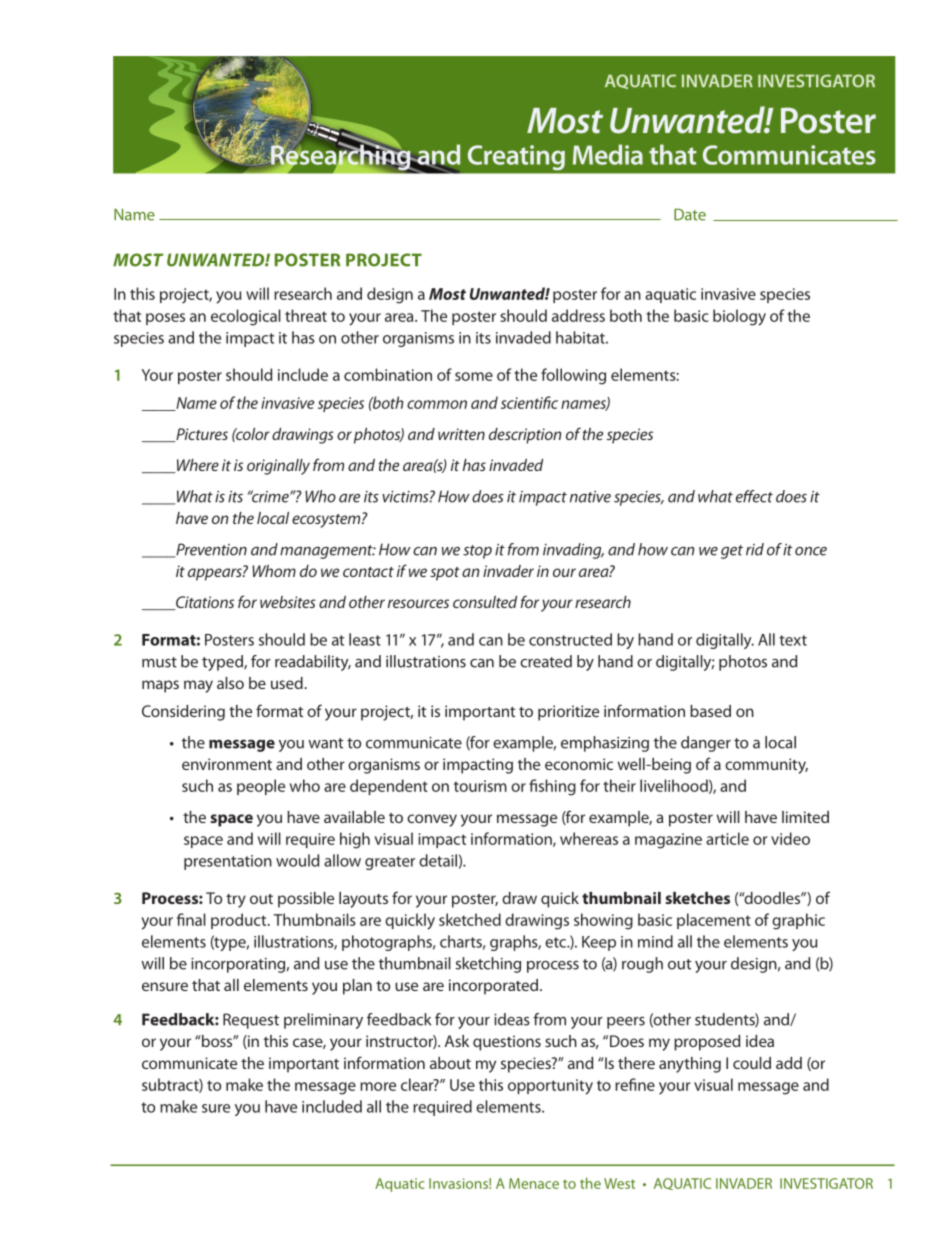  Describe the element at coordinates (546, 661) in the document. I see `created` at that location.
